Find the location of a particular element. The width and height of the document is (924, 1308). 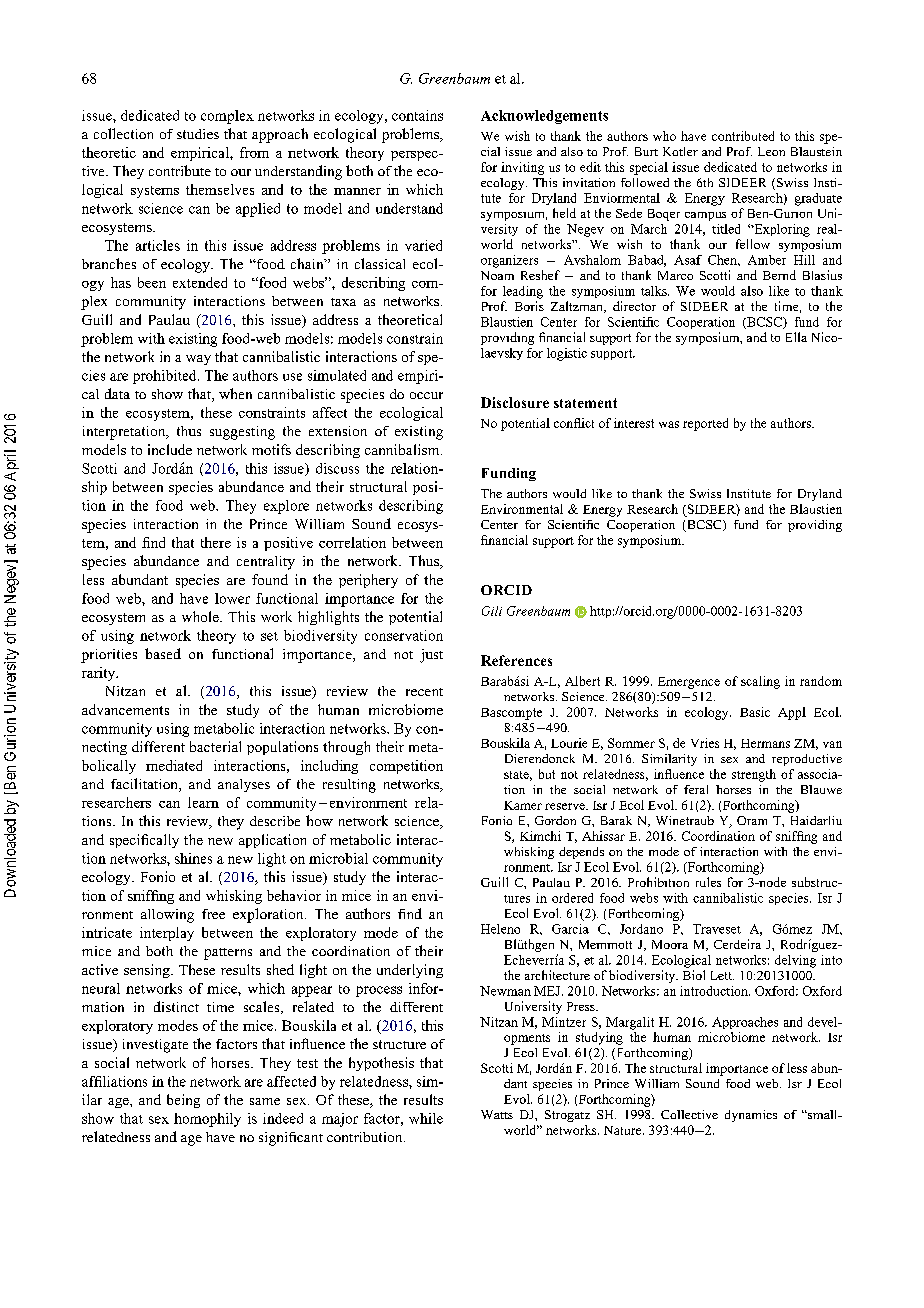

being is located at coordinates (183, 1101).
